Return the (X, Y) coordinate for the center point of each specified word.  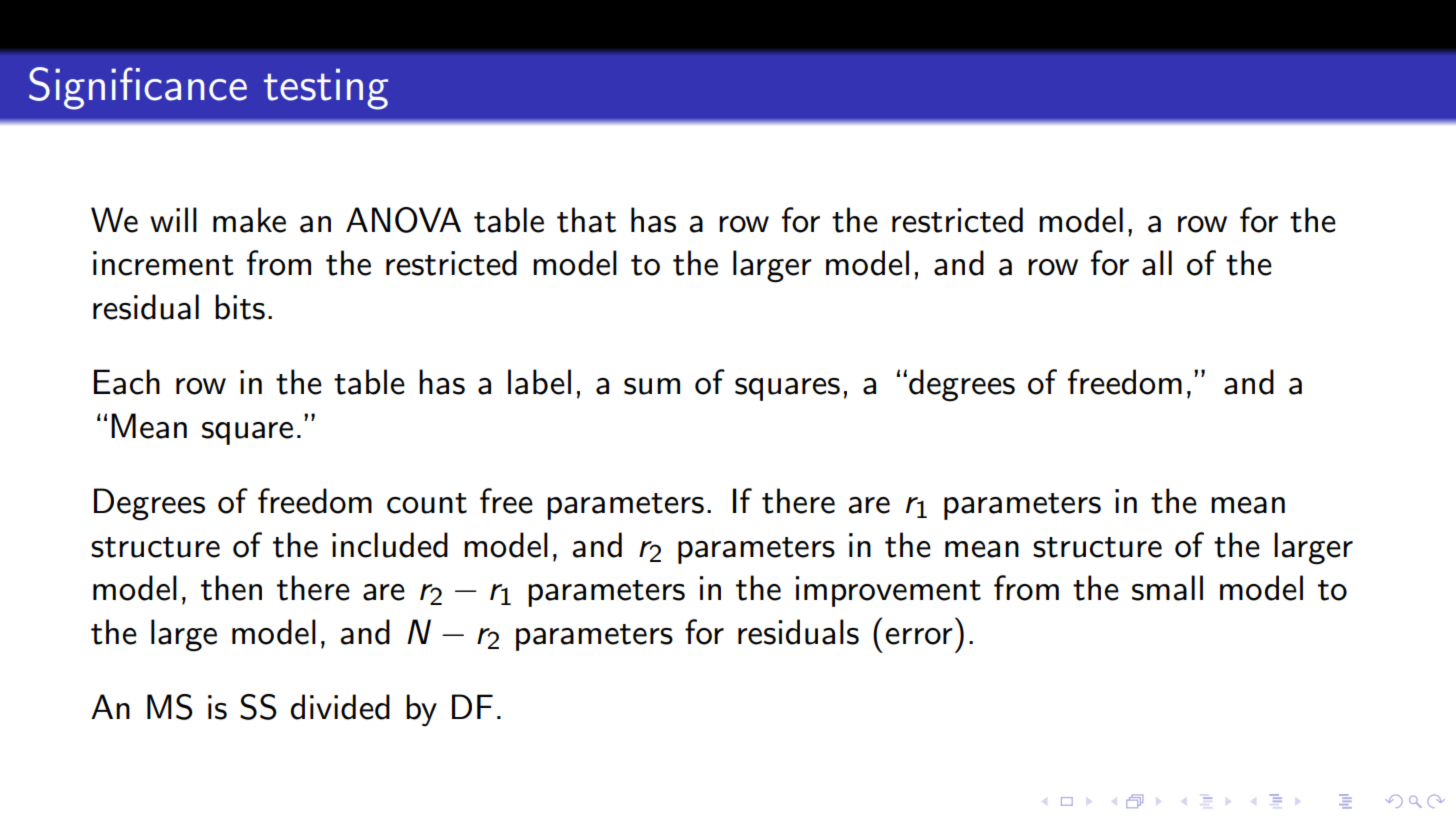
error (919, 636)
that (586, 220)
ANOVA (403, 220)
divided (340, 707)
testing (326, 89)
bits (240, 307)
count (427, 503)
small (1167, 588)
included (390, 545)
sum (652, 386)
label (539, 382)
